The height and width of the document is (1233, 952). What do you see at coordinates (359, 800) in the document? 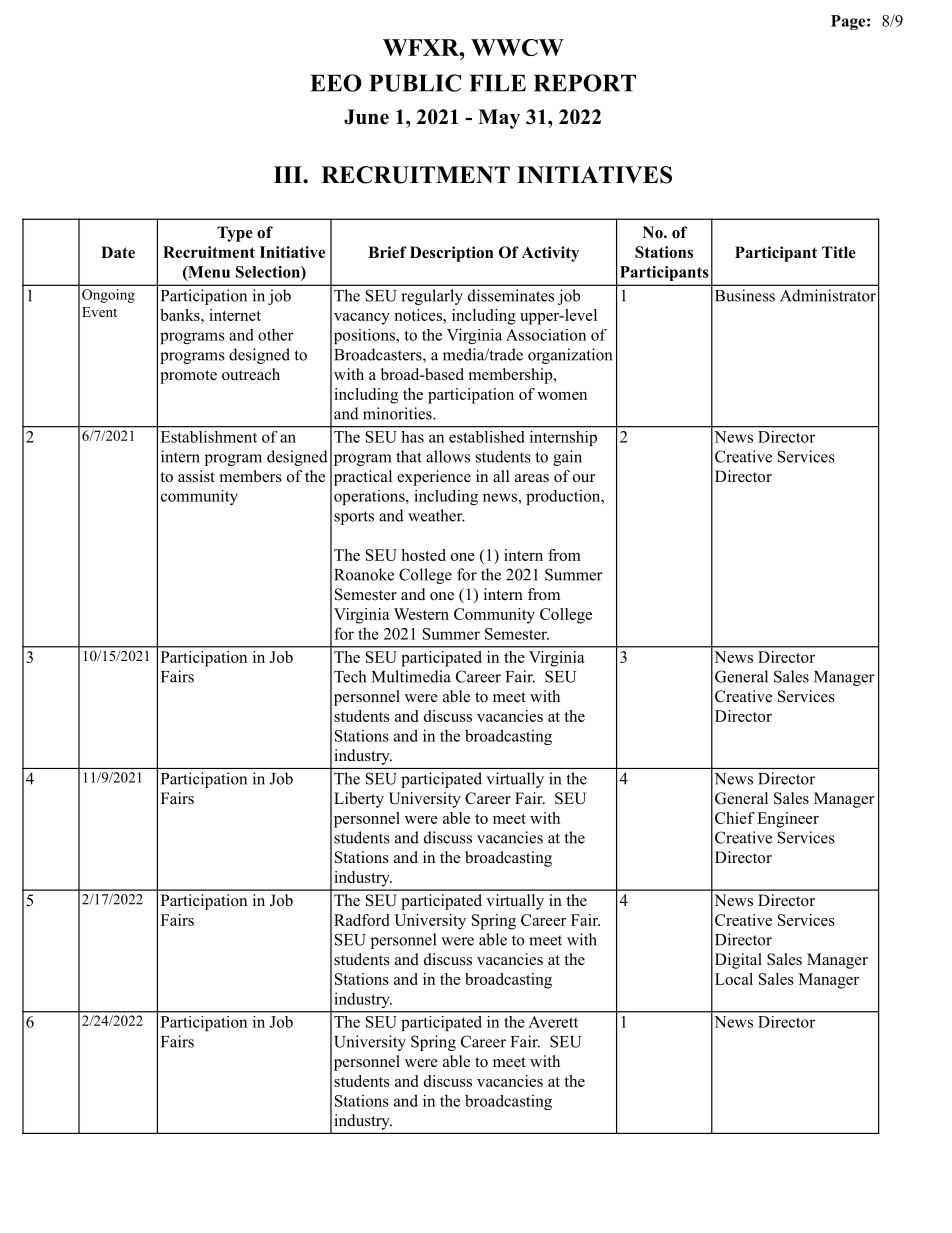
I see `Liberty` at bounding box center [359, 800].
